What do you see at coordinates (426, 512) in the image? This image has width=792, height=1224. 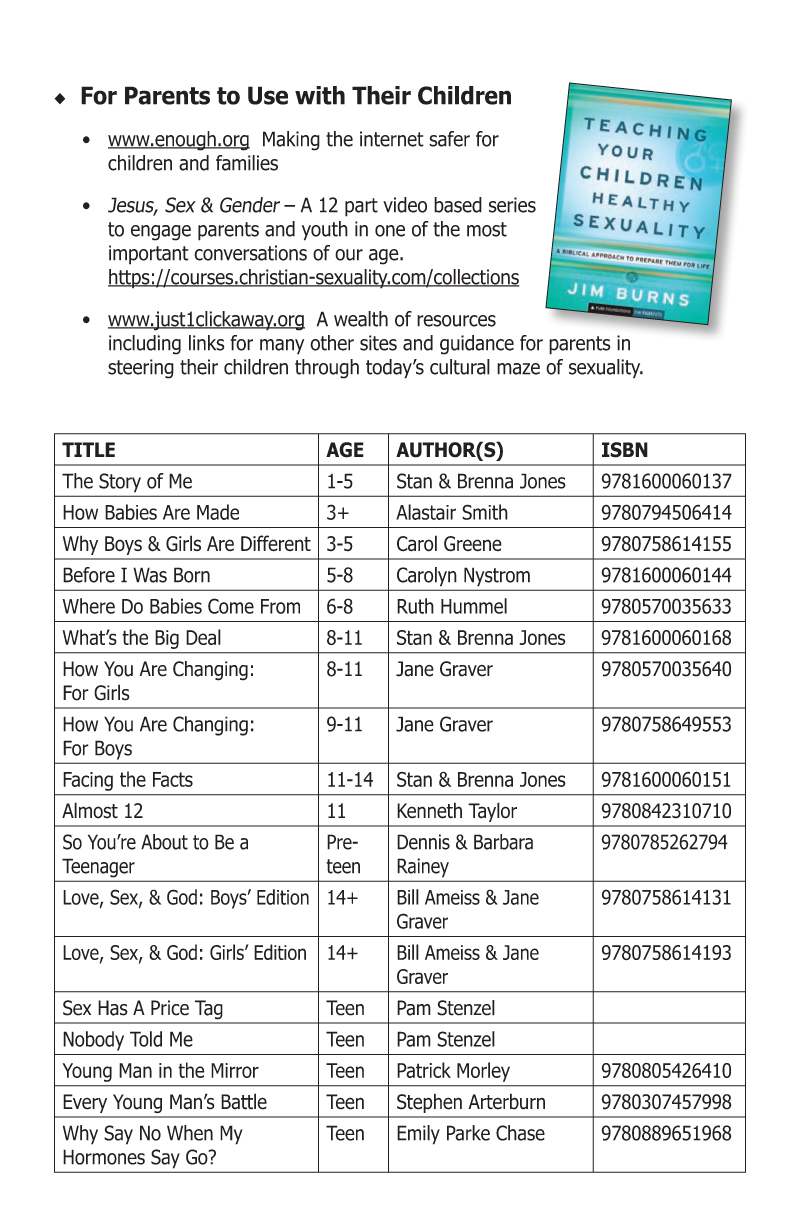 I see `Alastair` at bounding box center [426, 512].
